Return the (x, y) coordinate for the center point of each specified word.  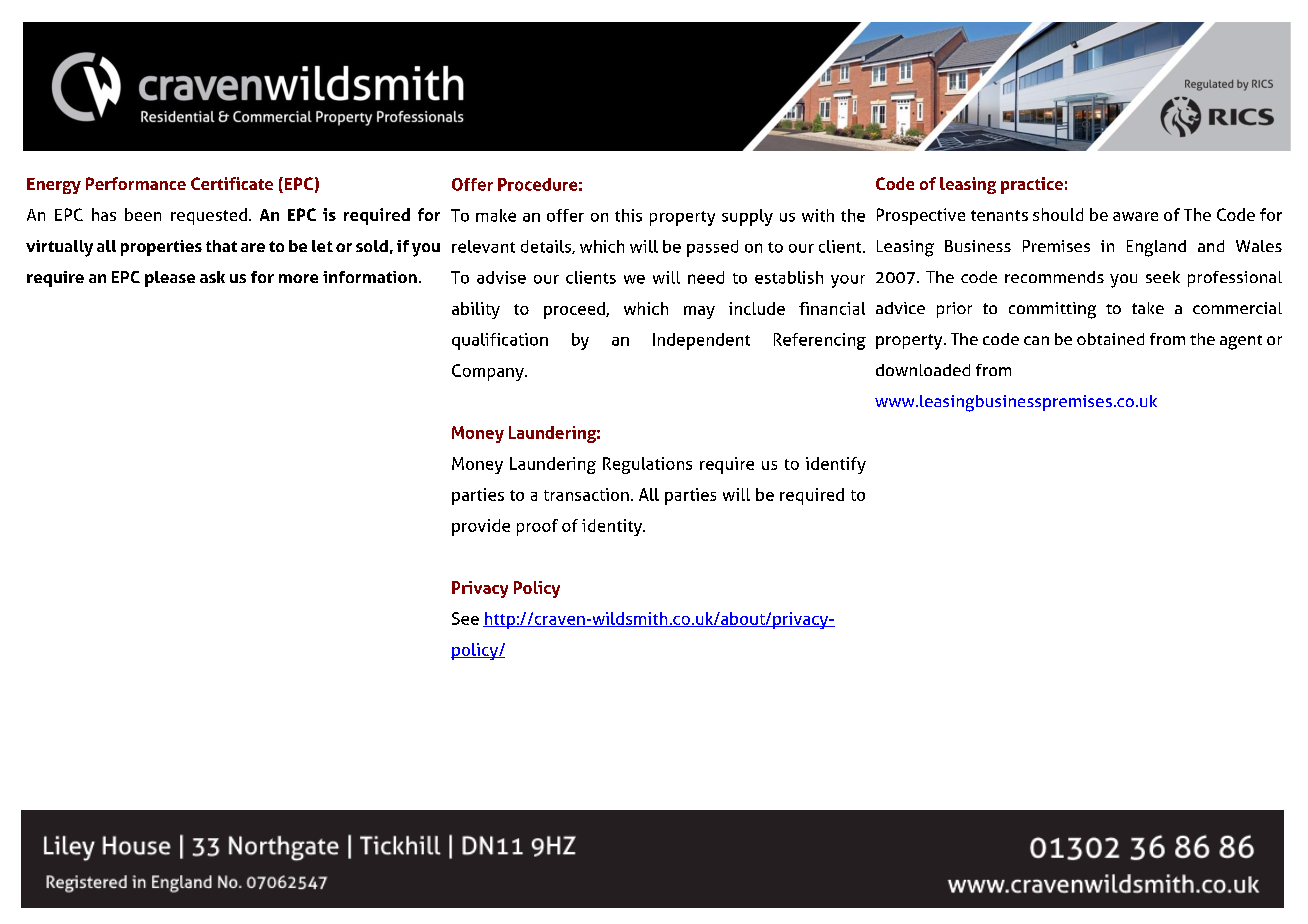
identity (613, 527)
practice (1032, 185)
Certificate (232, 183)
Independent (701, 341)
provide (481, 527)
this (628, 215)
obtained (1110, 339)
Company (489, 372)
